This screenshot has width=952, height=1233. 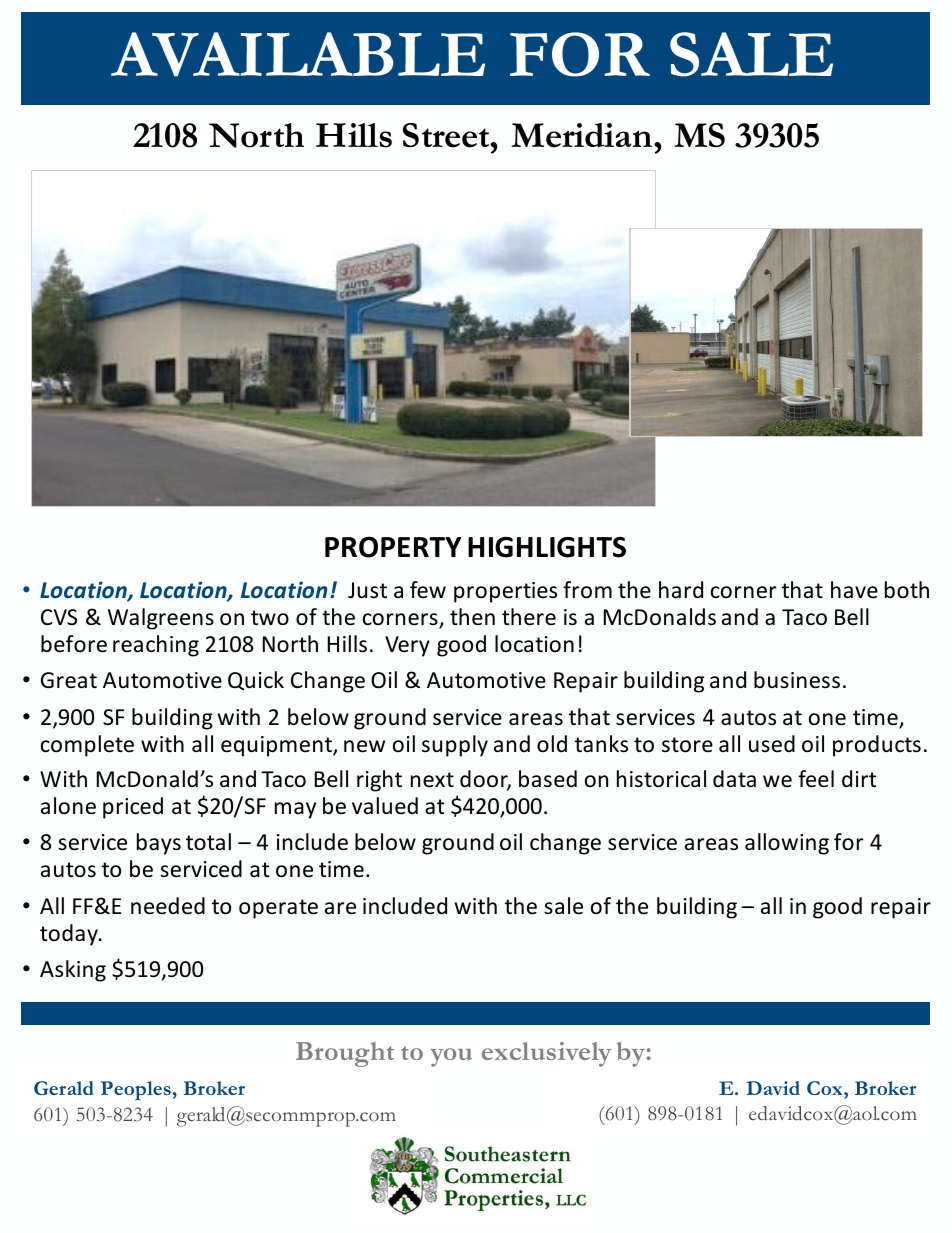 I want to click on PROPERTY, so click(x=393, y=547).
